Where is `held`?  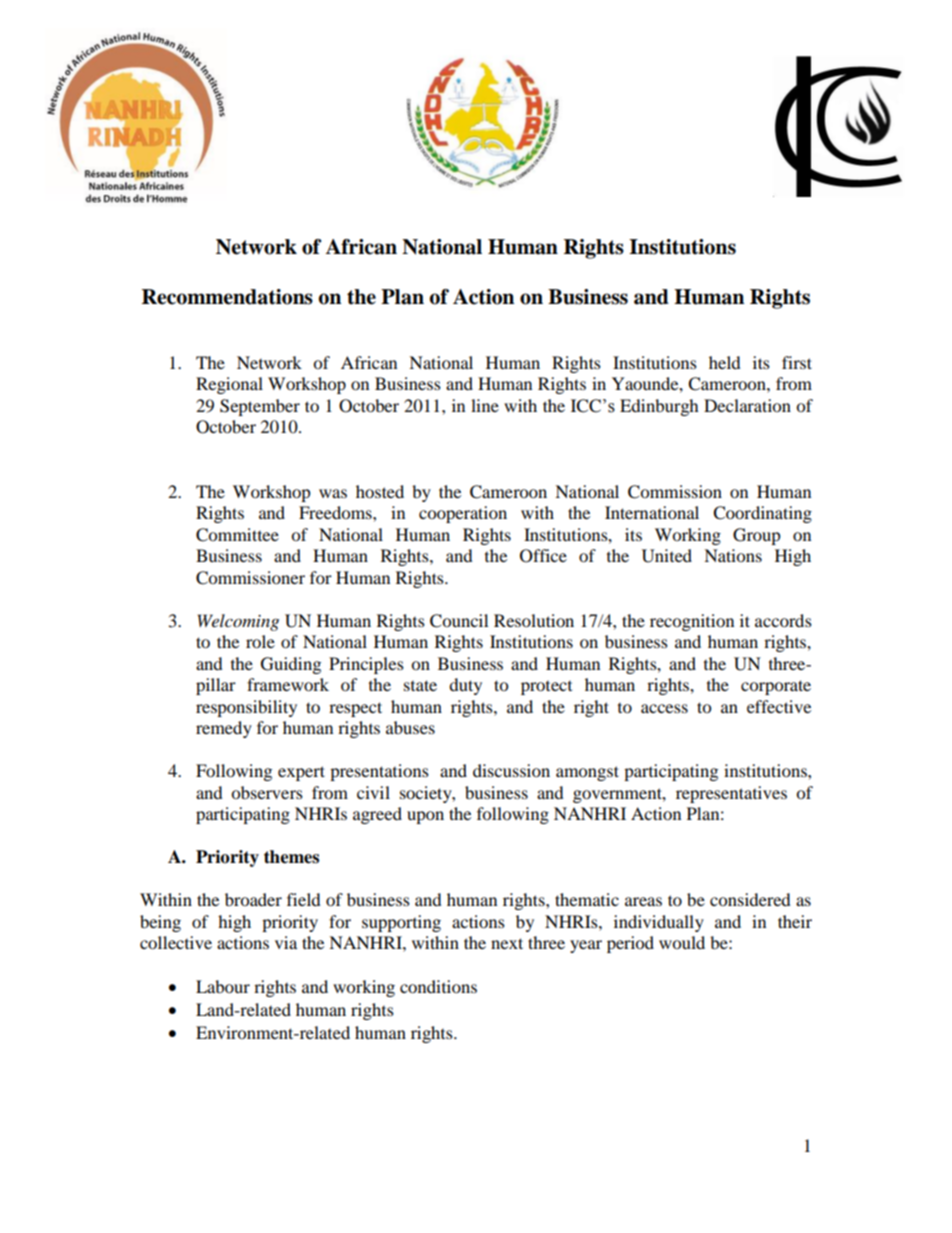 held is located at coordinates (725, 362).
